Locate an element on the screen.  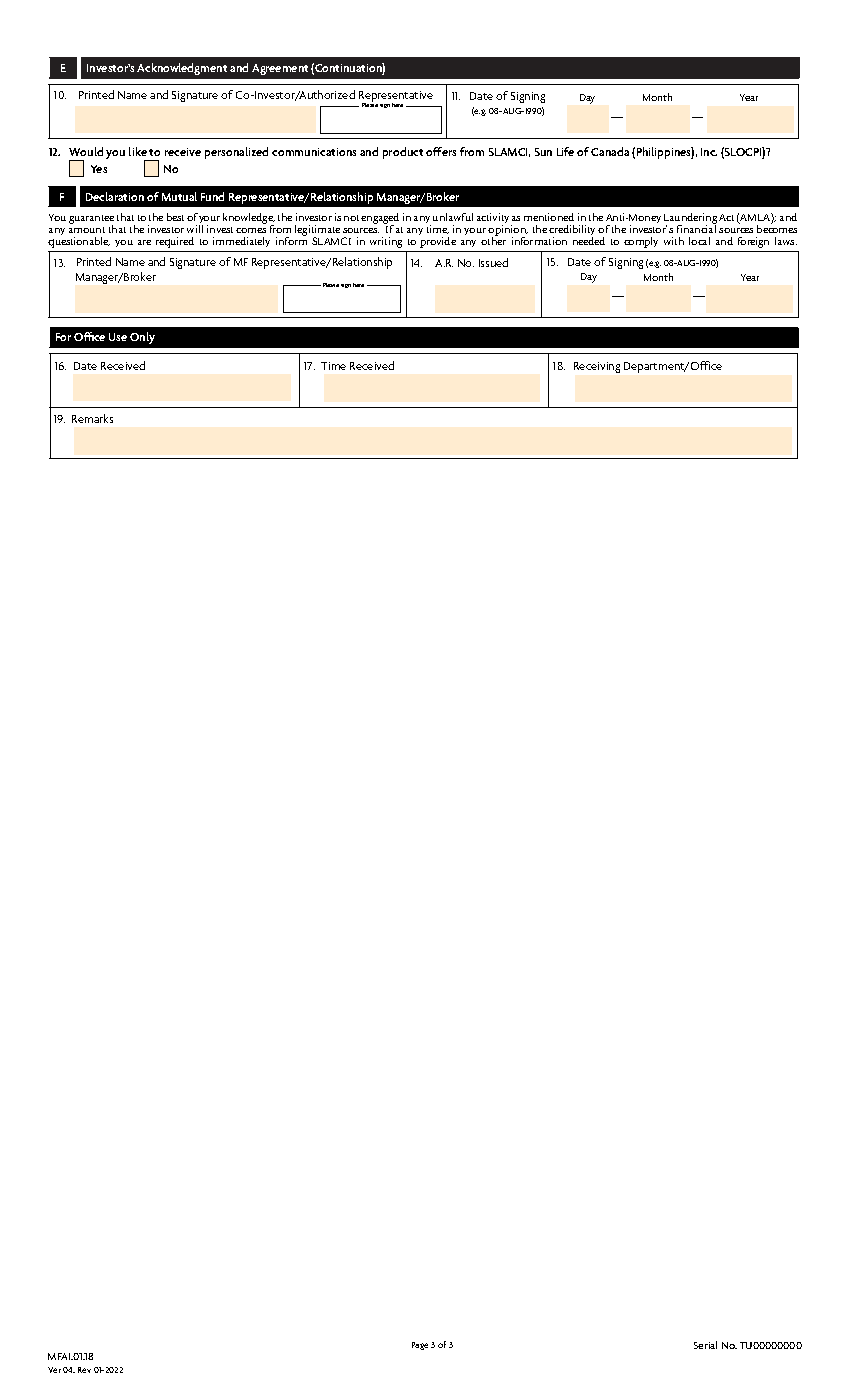
offers is located at coordinates (441, 151).
